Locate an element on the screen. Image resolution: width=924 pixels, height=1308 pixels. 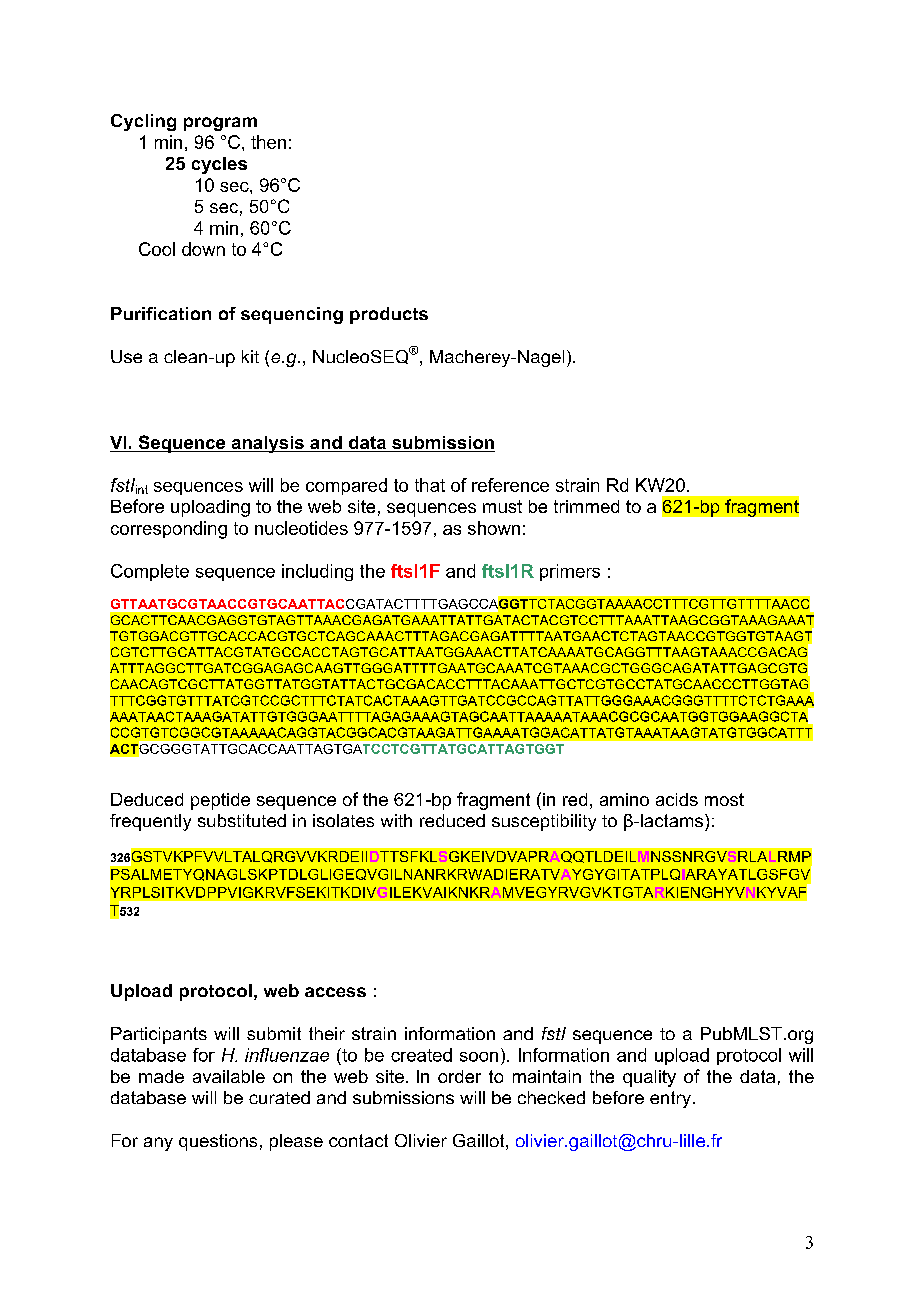
questions is located at coordinates (218, 1142).
